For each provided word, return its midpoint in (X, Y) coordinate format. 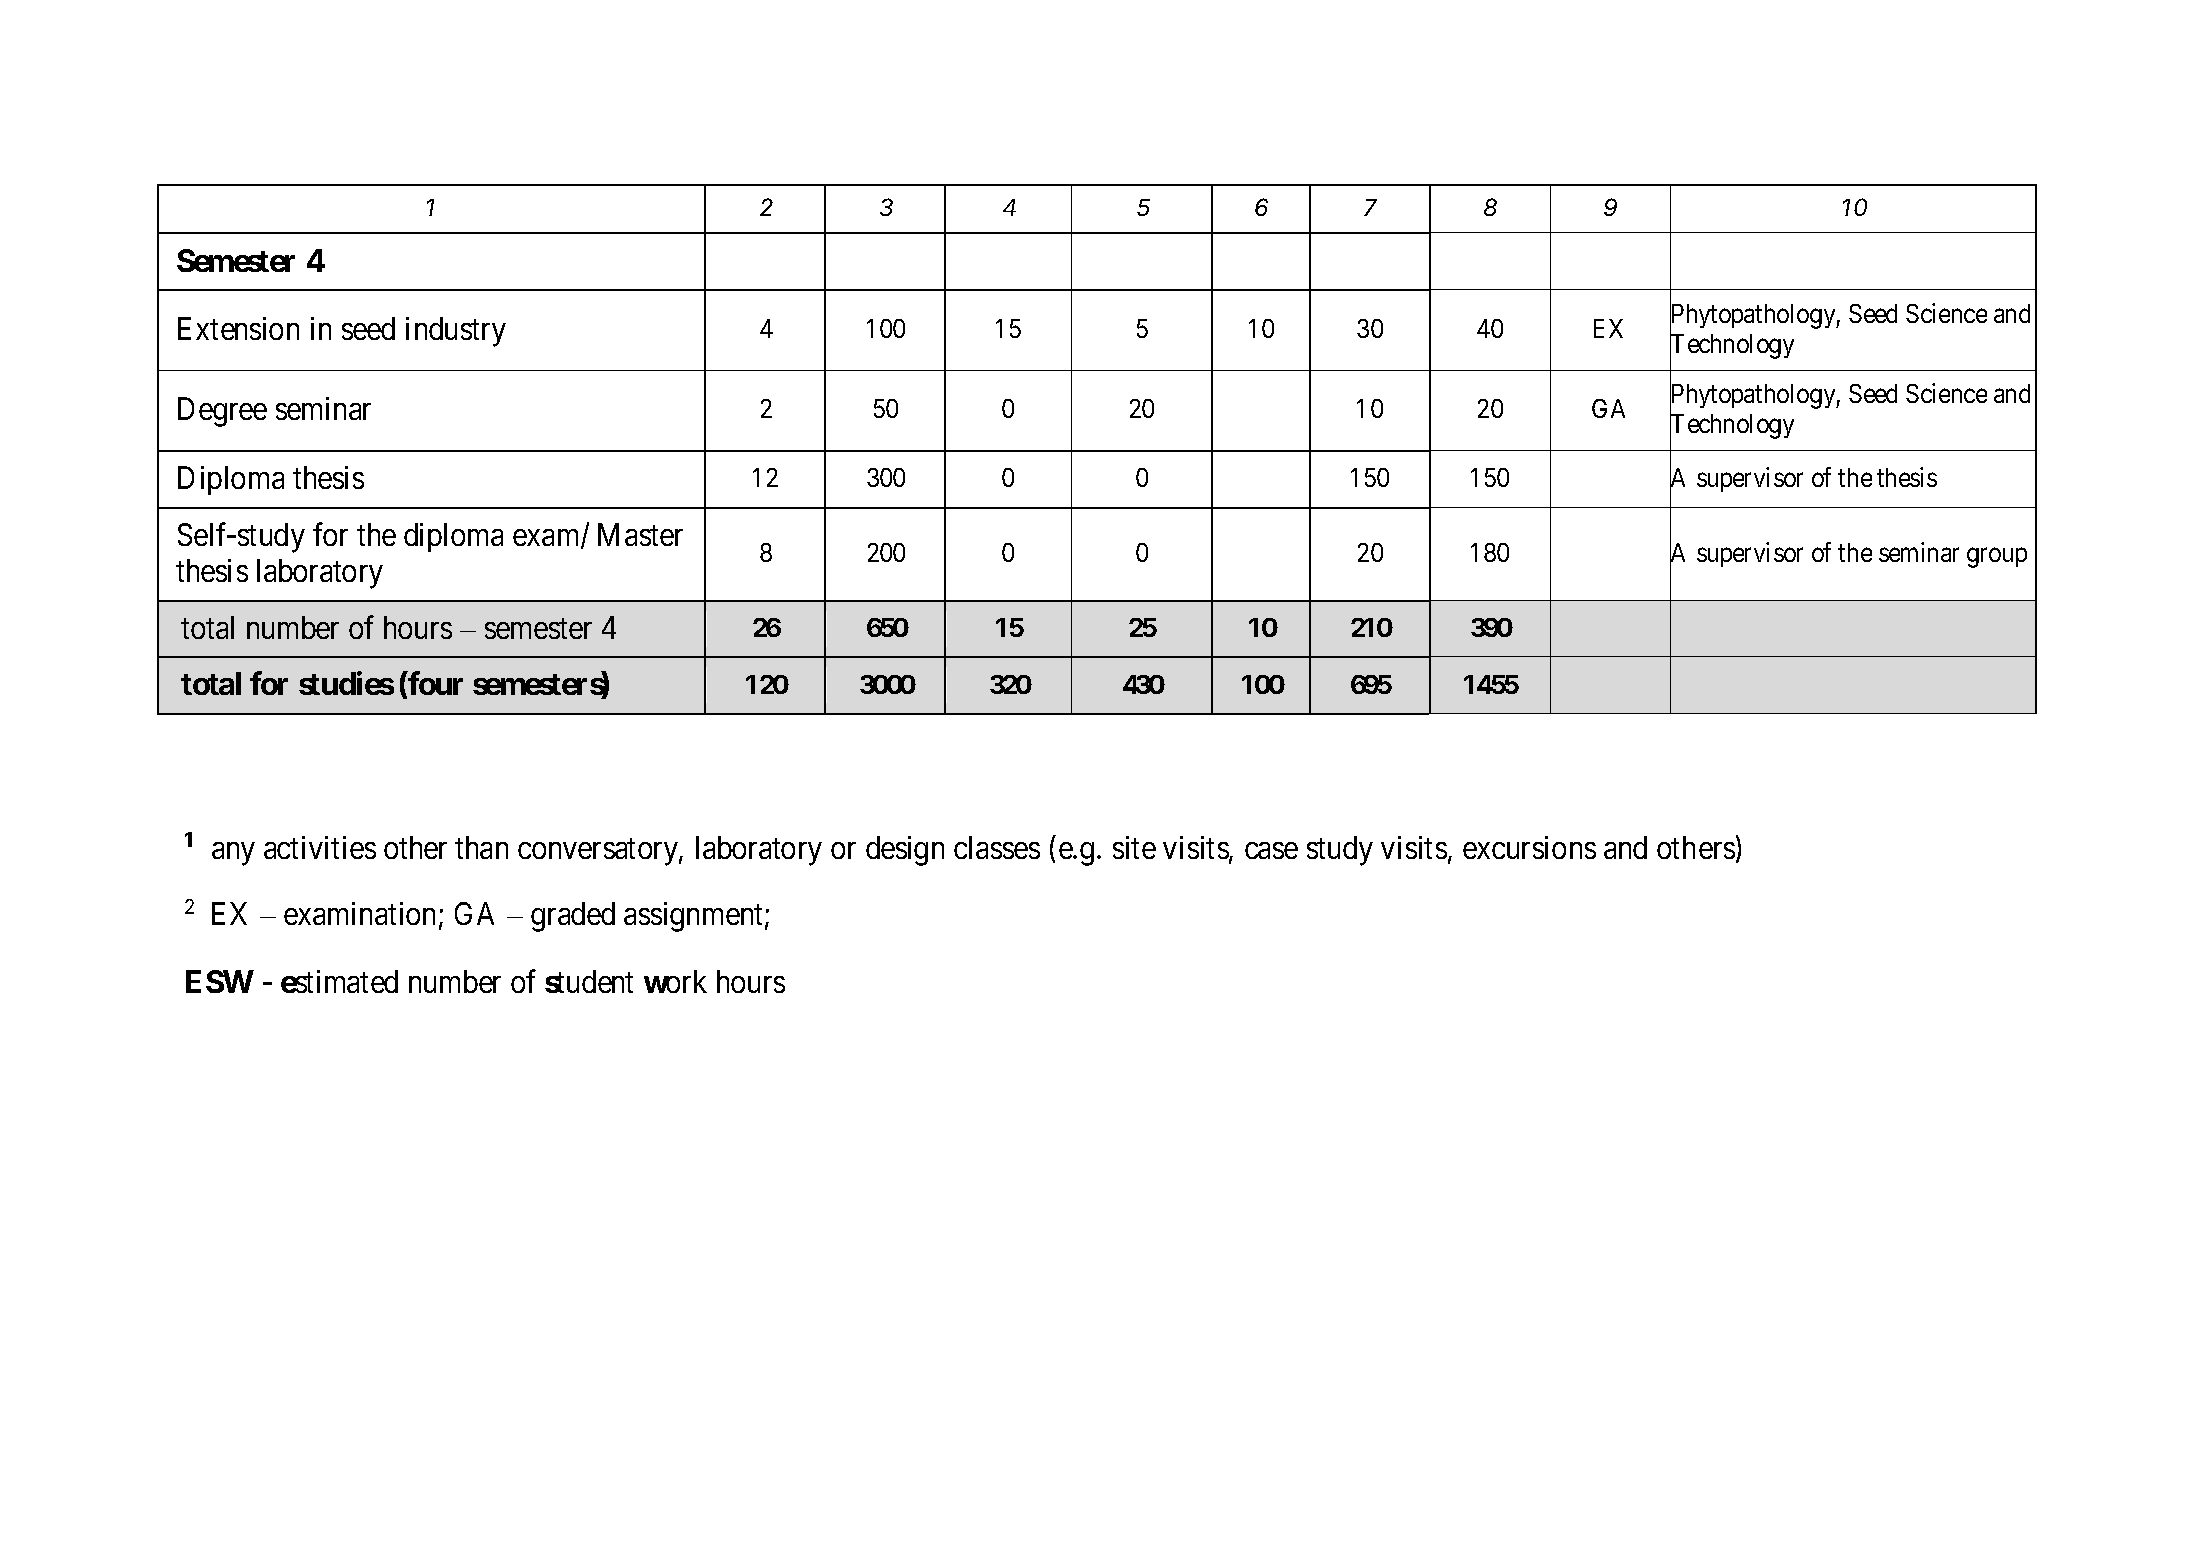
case (1271, 850)
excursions (1529, 847)
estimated (339, 981)
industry (456, 332)
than (481, 847)
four (435, 683)
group (1997, 558)
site (1134, 847)
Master (640, 534)
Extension (238, 328)
